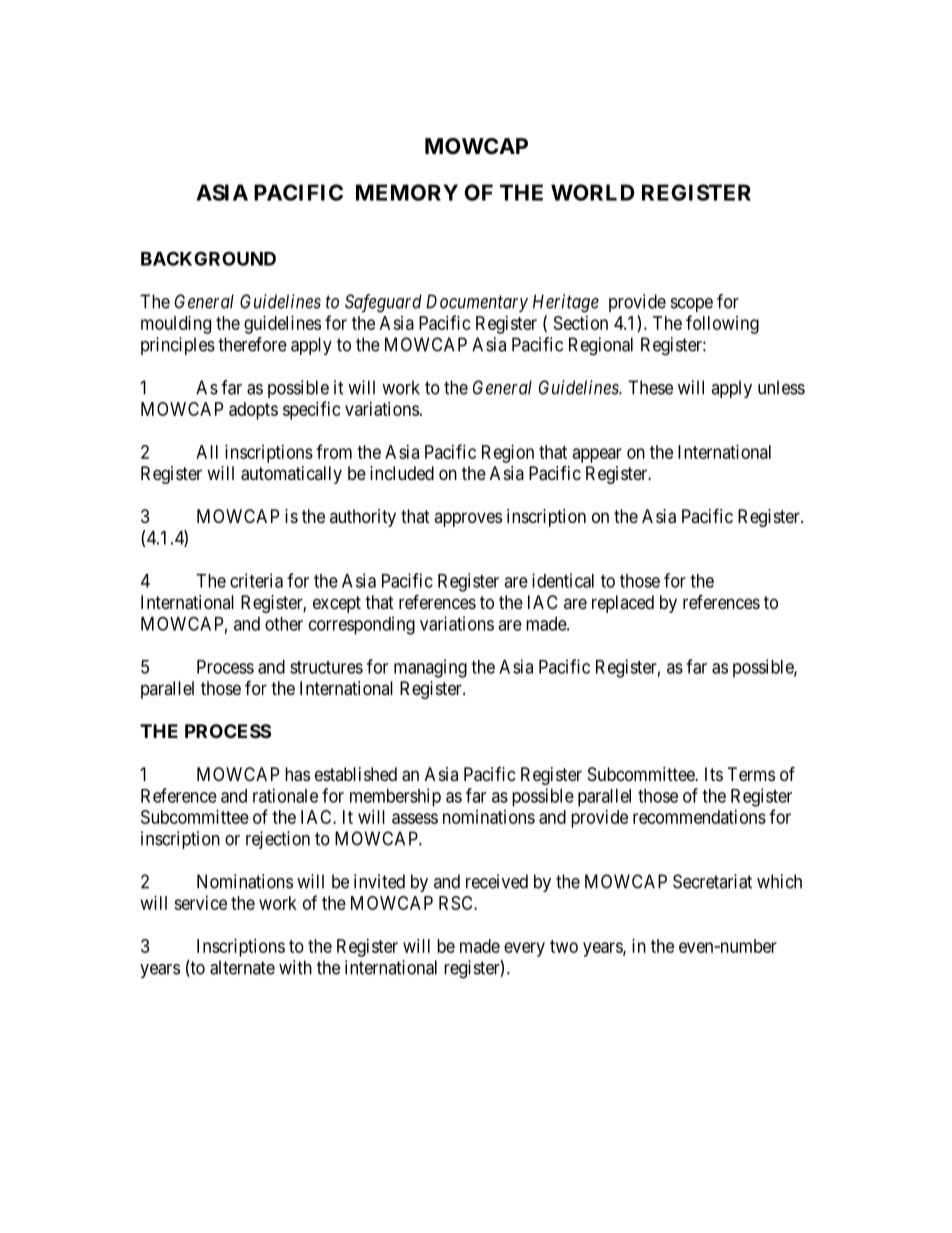 This screenshot has height=1233, width=952. Describe the element at coordinates (592, 192) in the screenshot. I see `WORLD` at that location.
